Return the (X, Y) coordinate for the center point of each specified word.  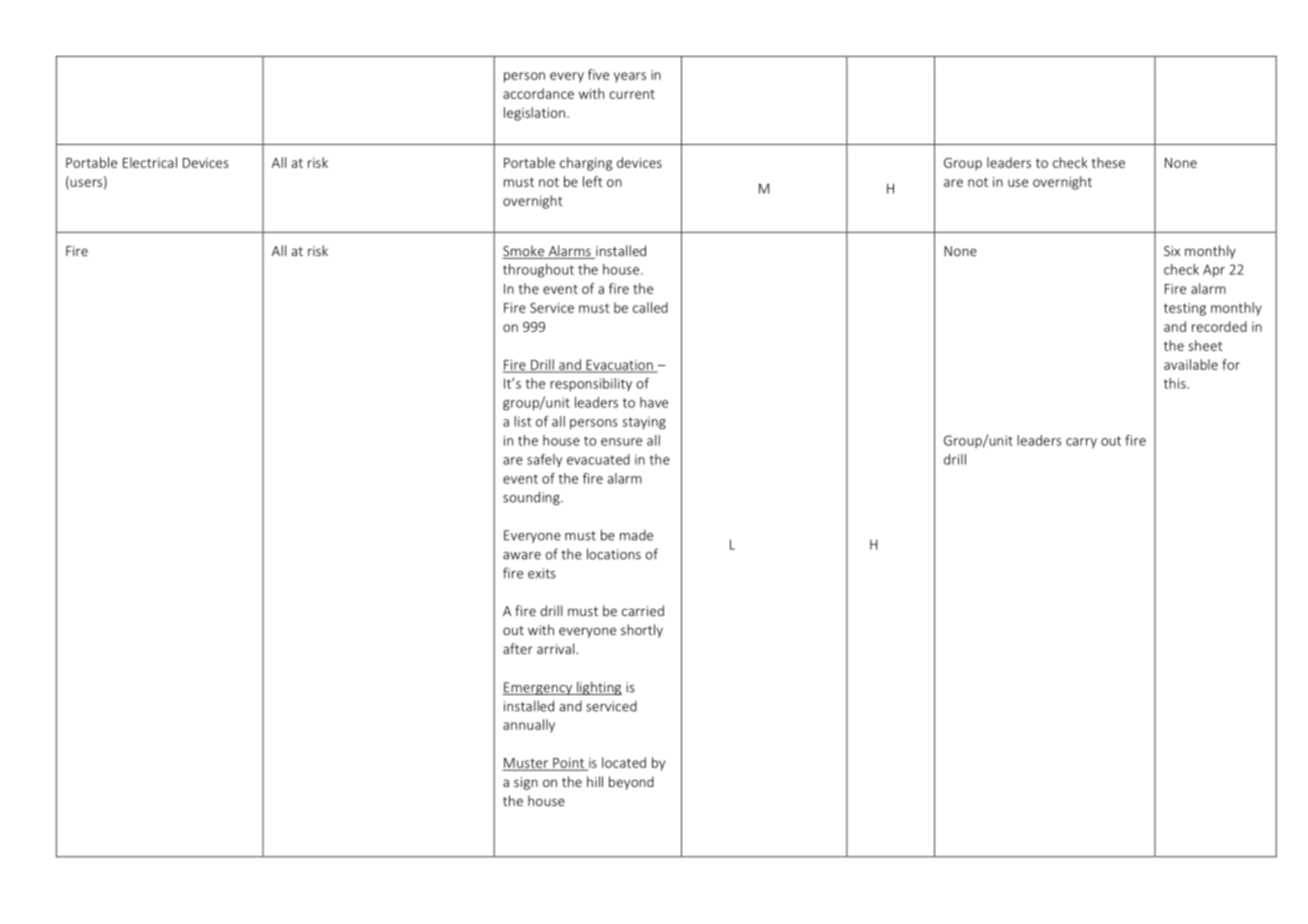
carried (643, 610)
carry (1081, 443)
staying (644, 423)
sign (526, 783)
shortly (642, 631)
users (85, 184)
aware (522, 556)
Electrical (150, 162)
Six (1172, 251)
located (624, 762)
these (1108, 162)
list (522, 421)
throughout (538, 271)
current (632, 94)
